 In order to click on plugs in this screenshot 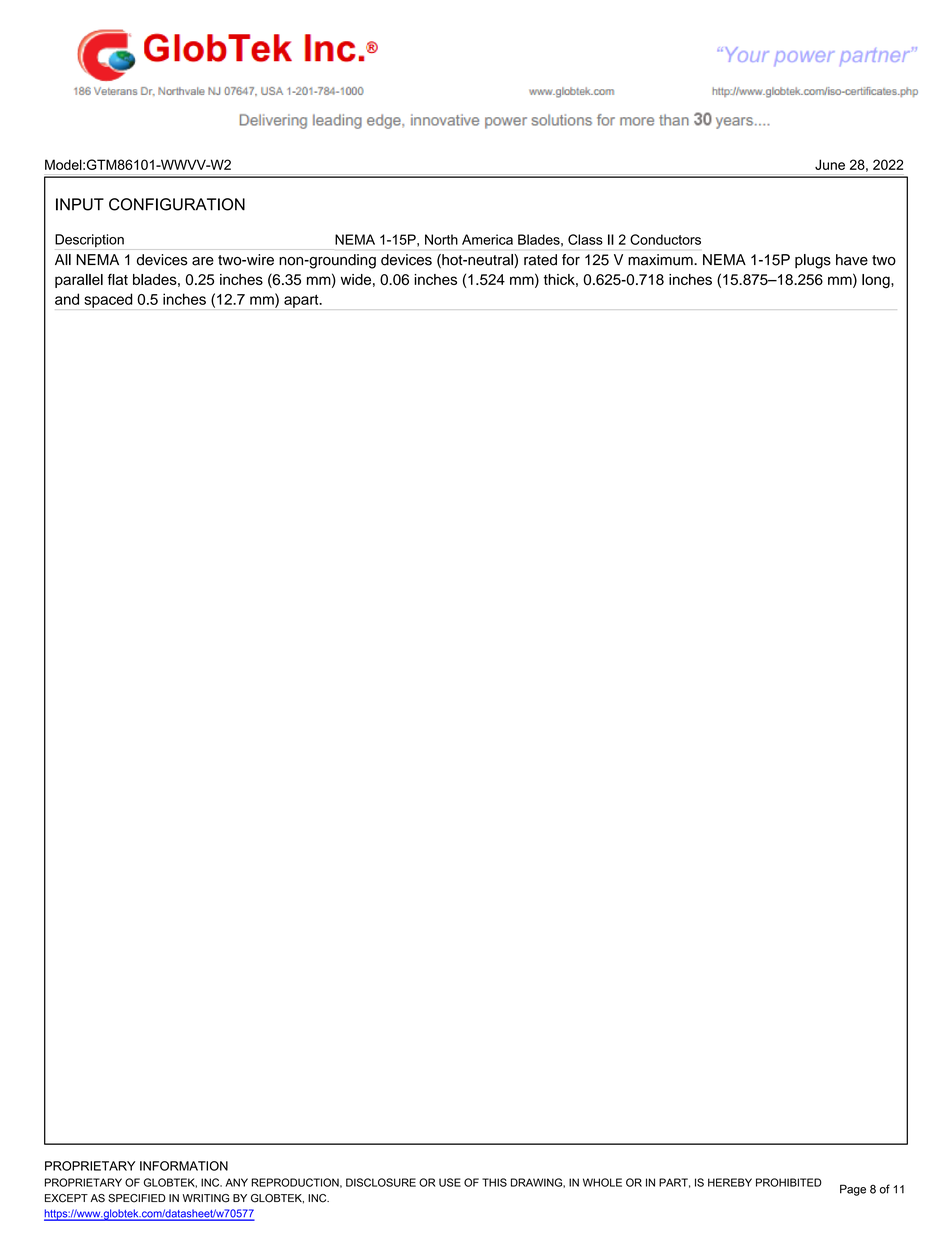, I will do `click(813, 261)`.
